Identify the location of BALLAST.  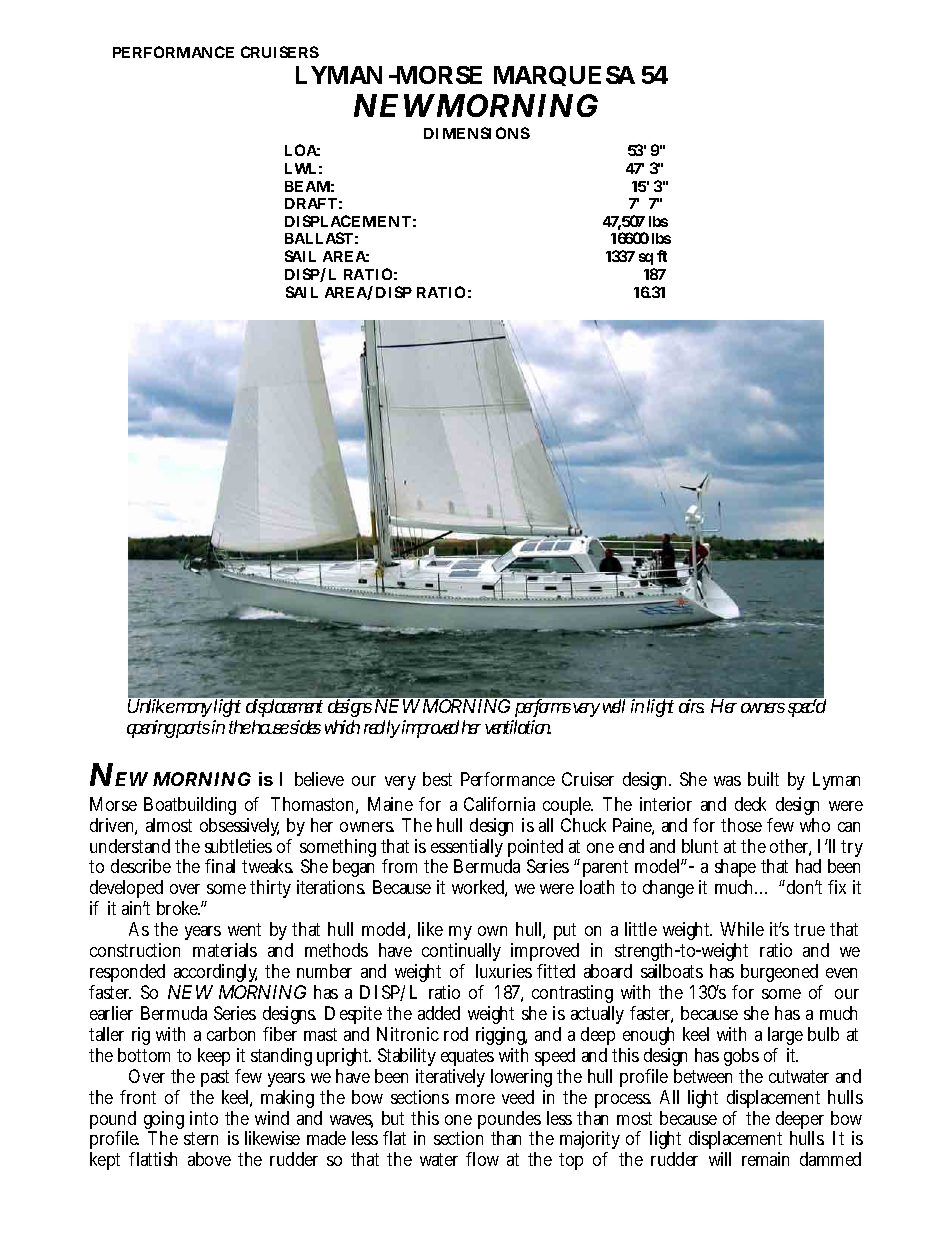
(319, 238).
